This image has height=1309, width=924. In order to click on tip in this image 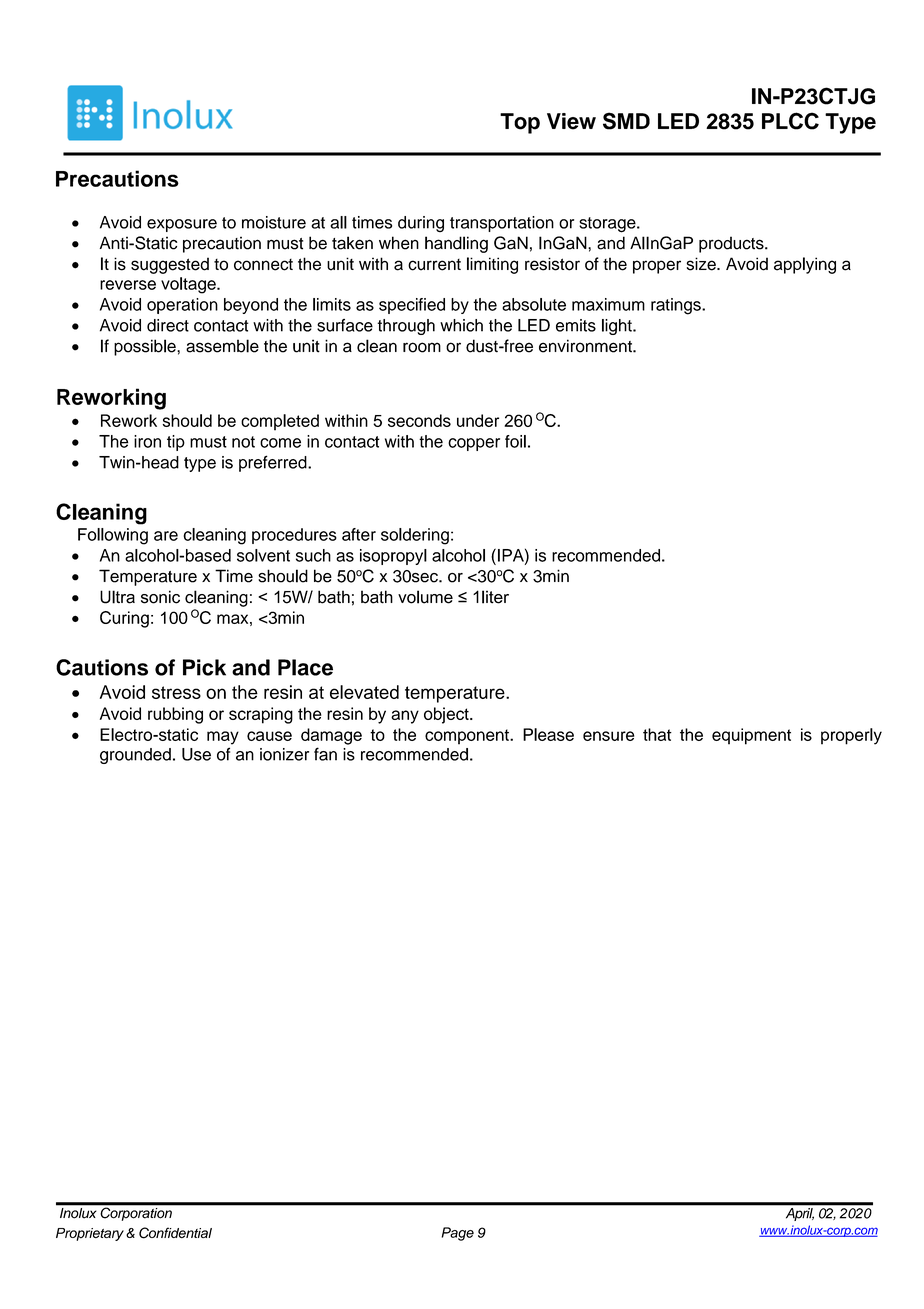, I will do `click(176, 443)`.
